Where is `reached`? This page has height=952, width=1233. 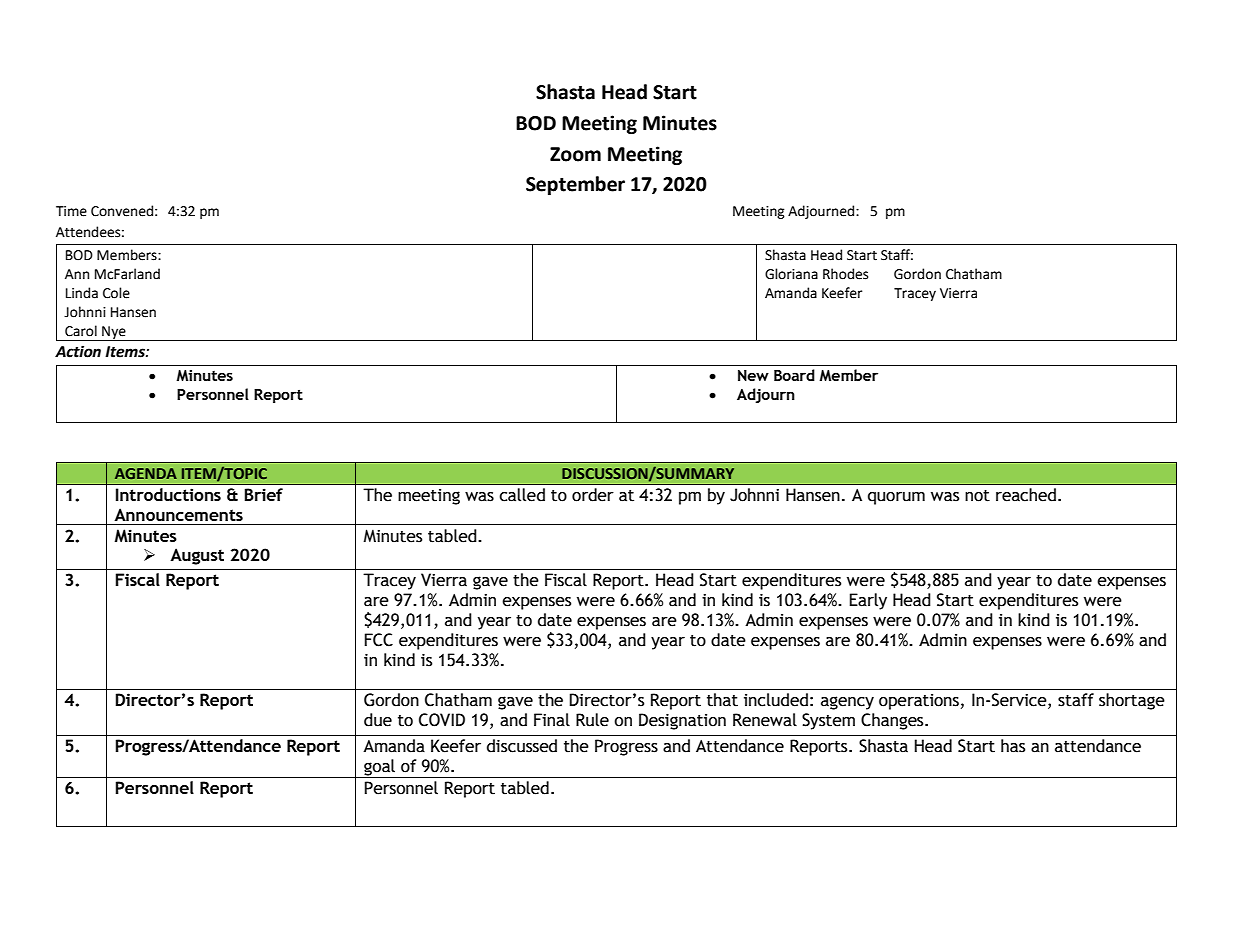
reached is located at coordinates (1026, 495).
